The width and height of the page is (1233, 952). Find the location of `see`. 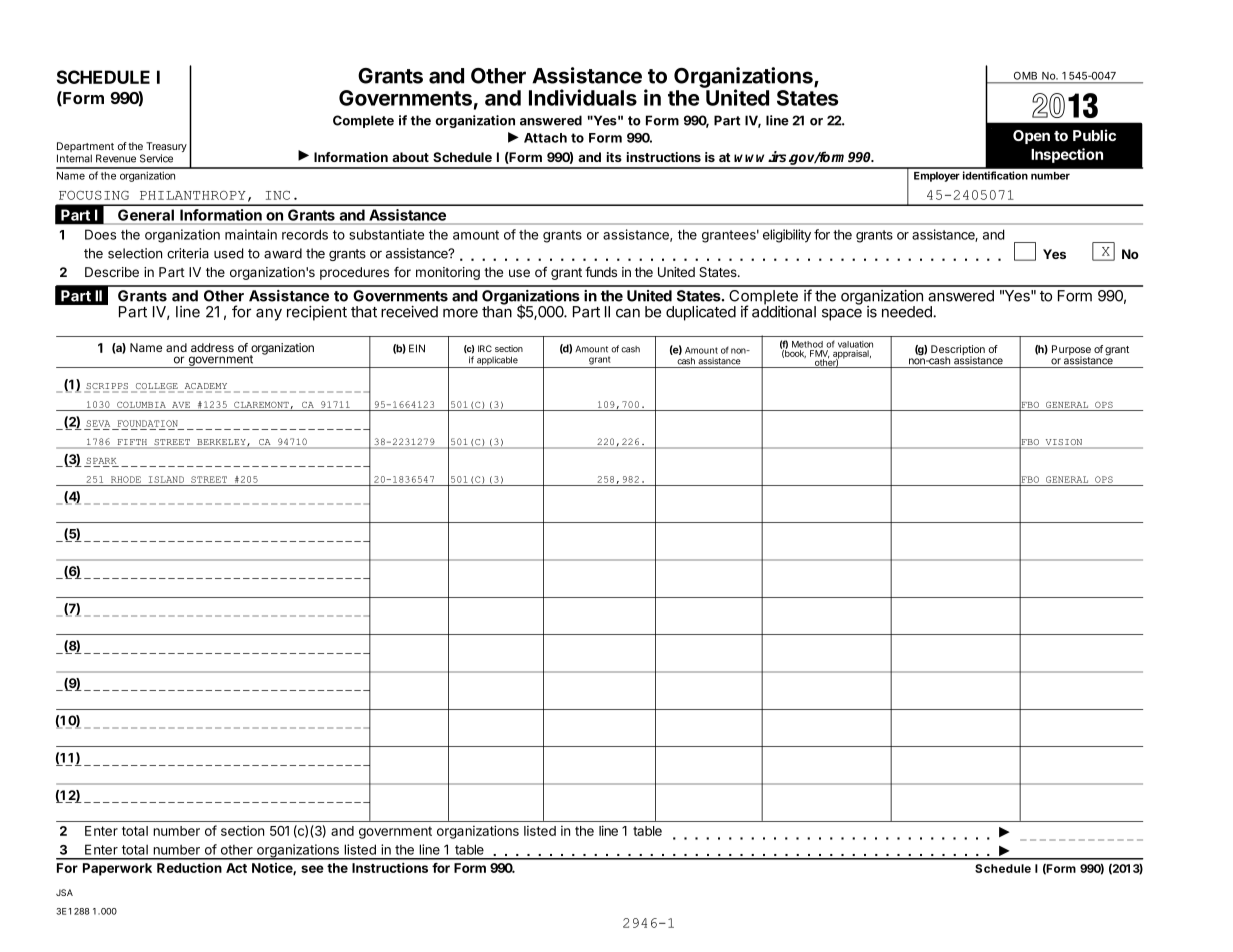

see is located at coordinates (312, 869).
